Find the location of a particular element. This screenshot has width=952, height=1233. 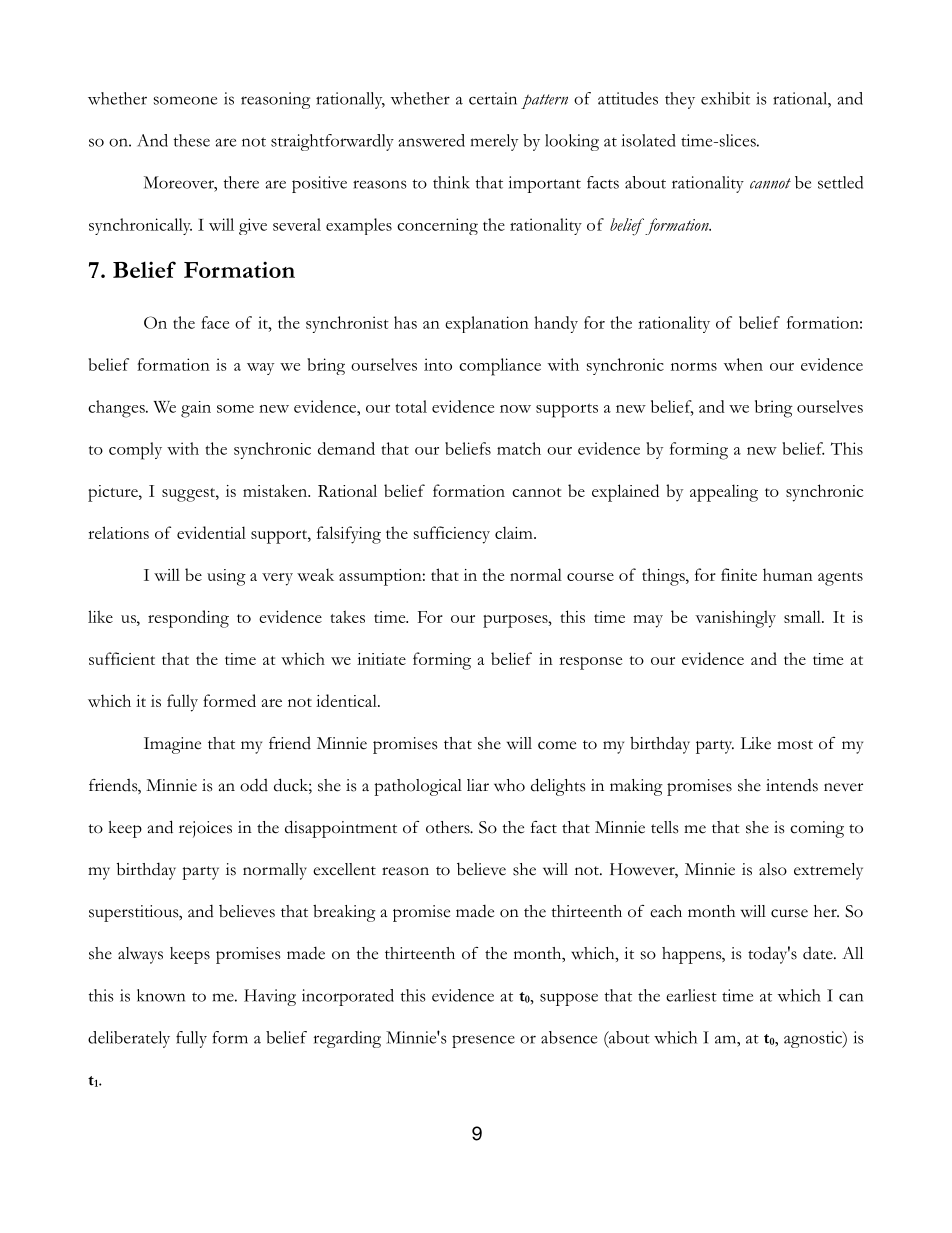

these is located at coordinates (192, 140).
